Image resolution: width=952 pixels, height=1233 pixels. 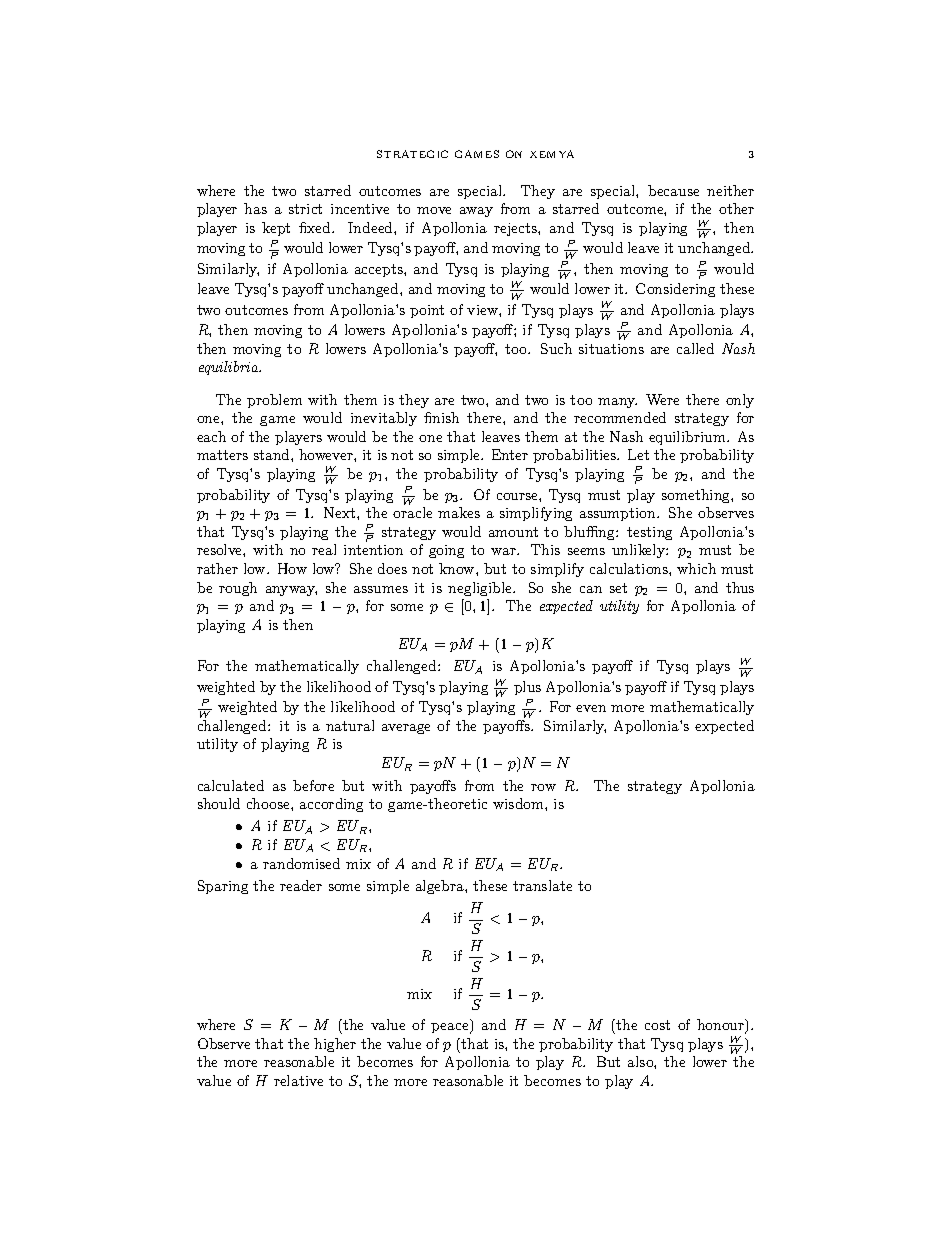 I want to click on relative, so click(x=298, y=1080).
